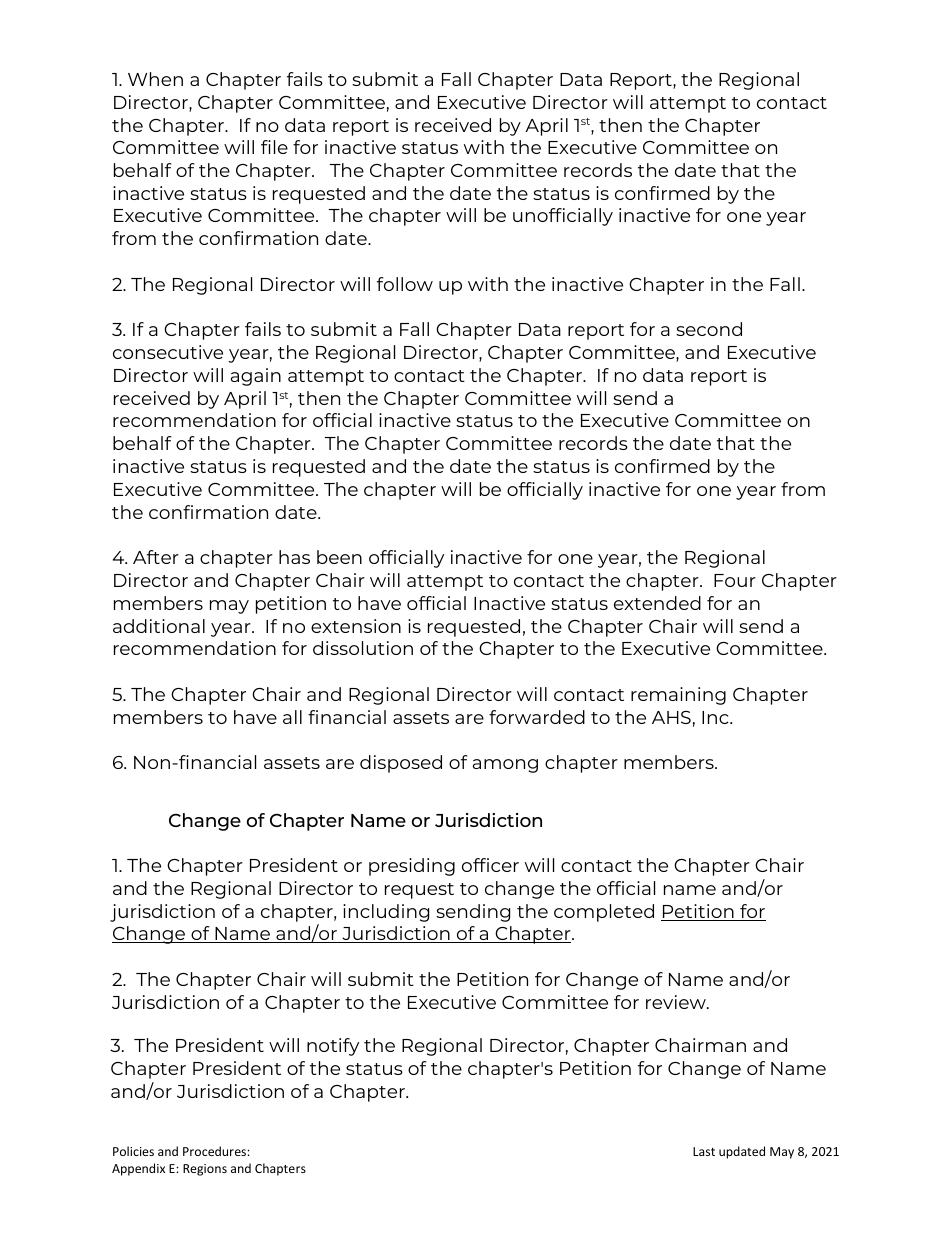  What do you see at coordinates (168, 352) in the page?
I see `consecutive` at bounding box center [168, 352].
